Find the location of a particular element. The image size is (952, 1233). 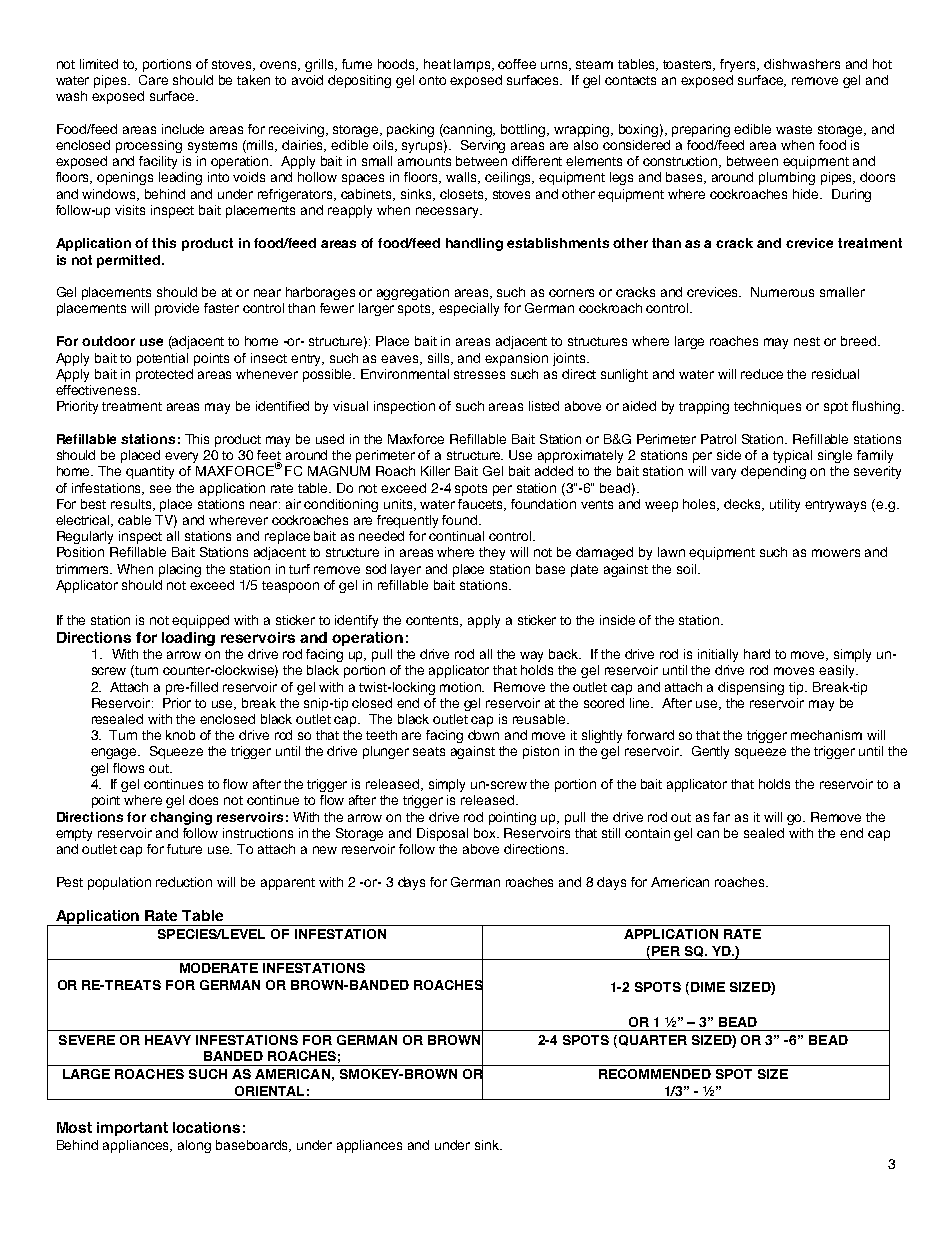

Care is located at coordinates (153, 80).
